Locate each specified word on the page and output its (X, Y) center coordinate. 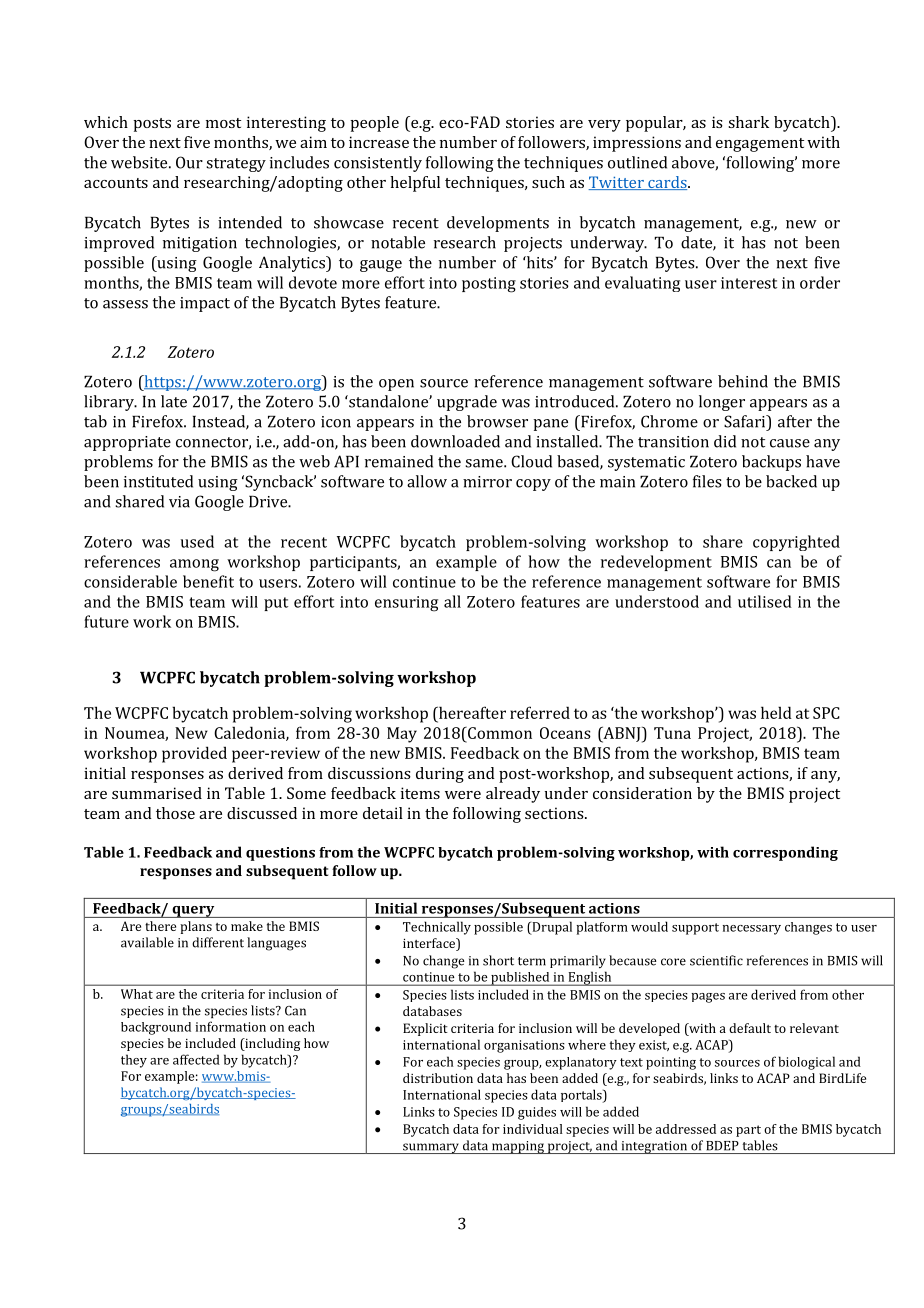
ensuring (406, 604)
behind (743, 381)
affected (196, 1059)
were (463, 795)
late (174, 401)
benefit (208, 581)
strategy (236, 165)
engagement (760, 145)
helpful (415, 184)
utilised (765, 601)
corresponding (785, 853)
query (193, 912)
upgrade (467, 403)
